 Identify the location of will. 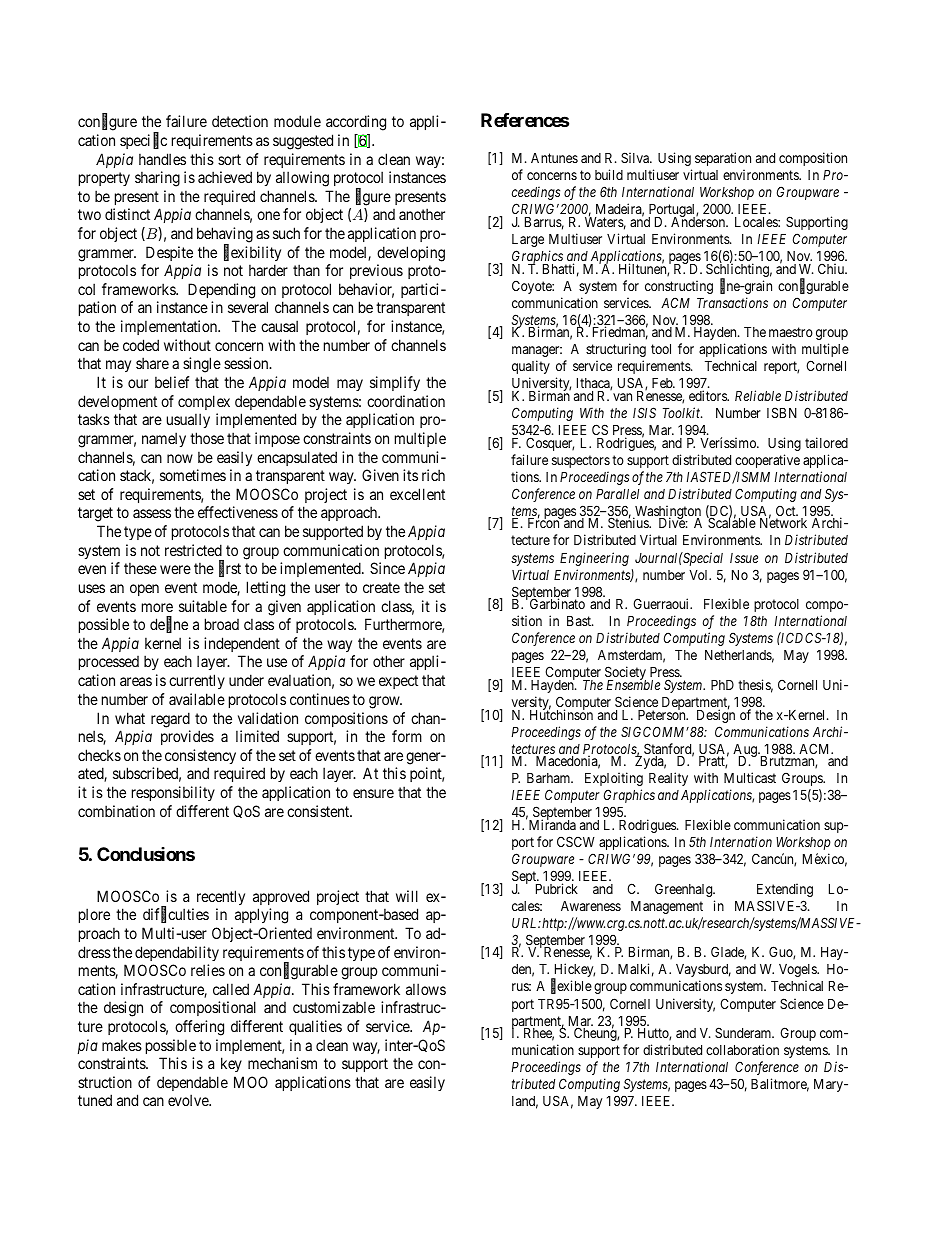
(407, 896).
